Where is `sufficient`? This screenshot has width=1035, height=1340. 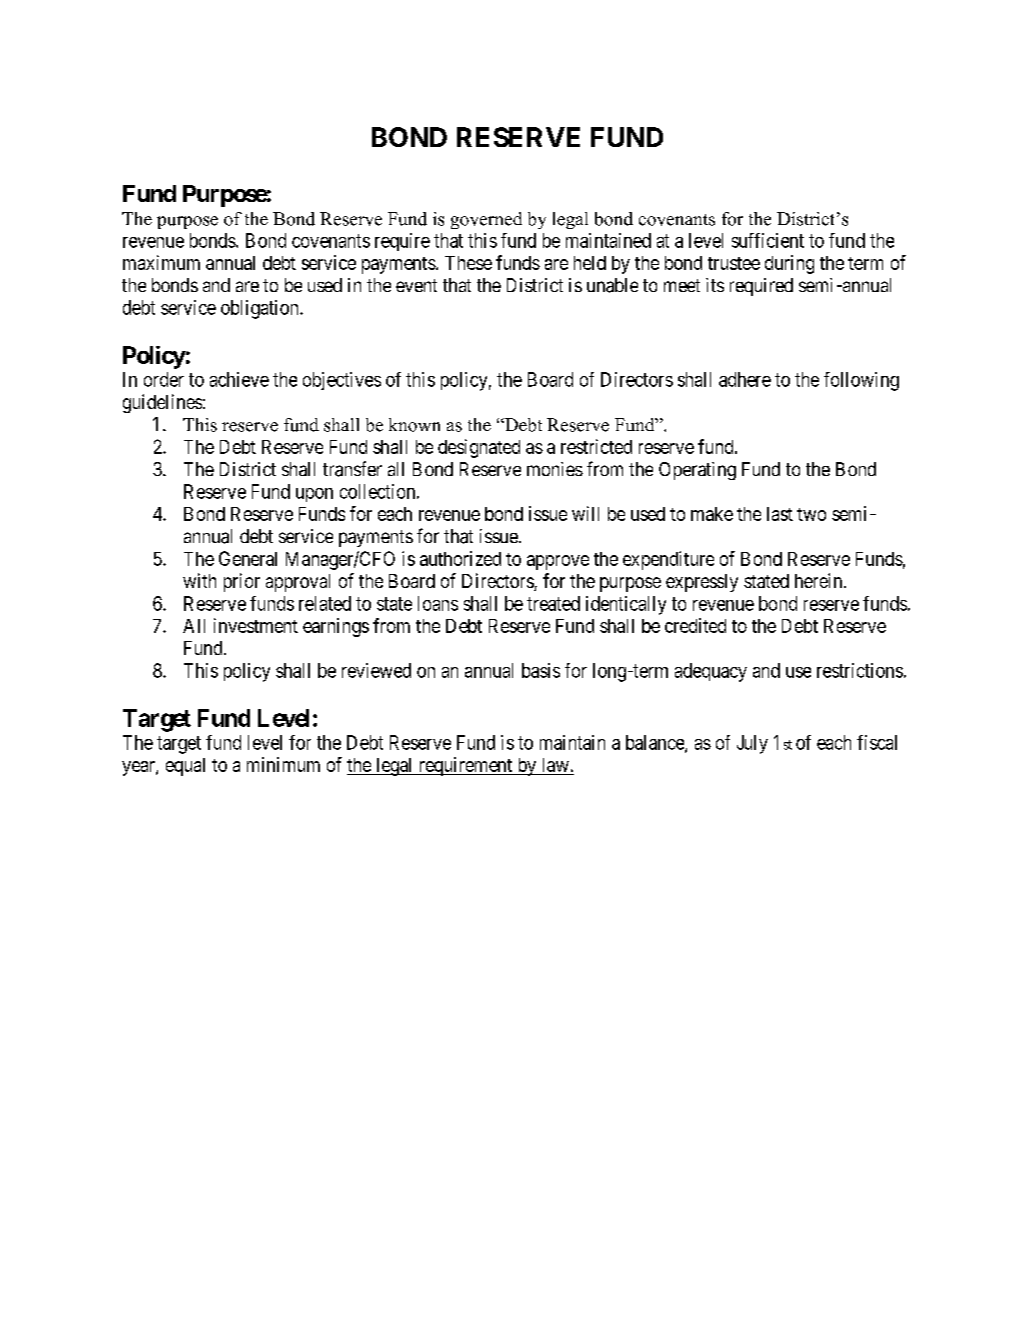
sufficient is located at coordinates (768, 240).
